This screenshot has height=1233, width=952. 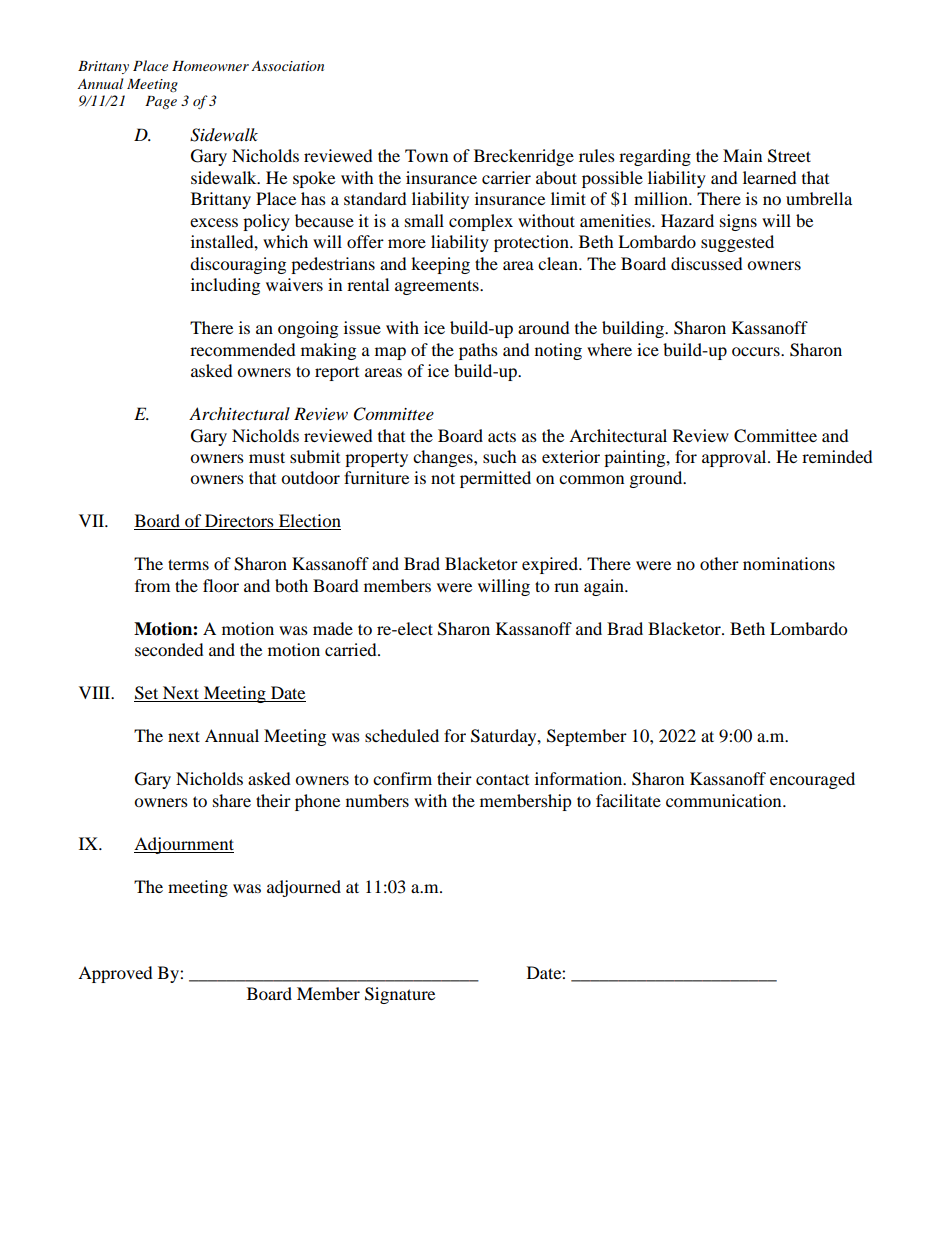 I want to click on Page, so click(x=161, y=102).
